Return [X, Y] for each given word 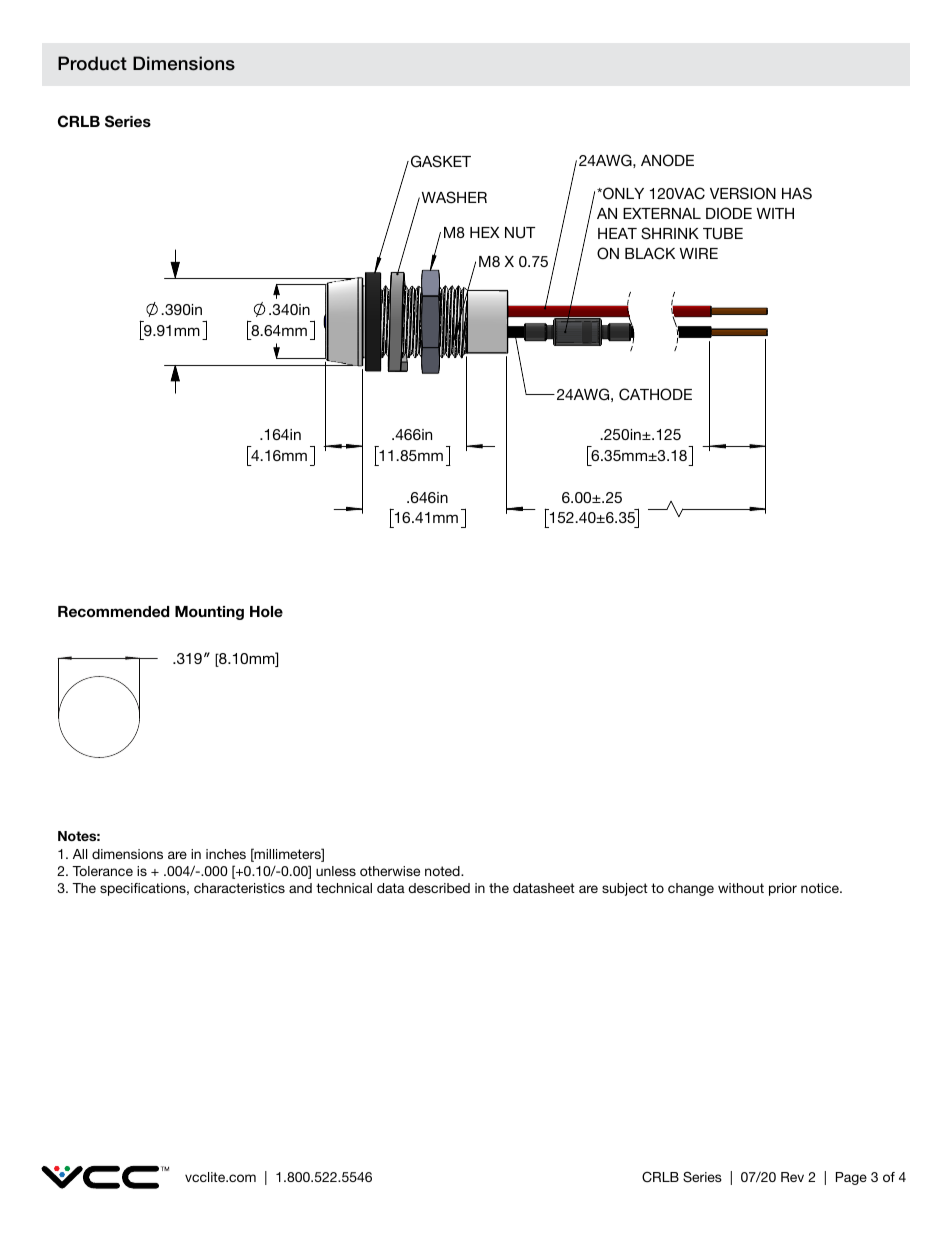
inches [226, 854]
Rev [792, 1177]
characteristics [239, 888]
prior [783, 889]
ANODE [667, 160]
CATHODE [655, 394]
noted [443, 871]
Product [92, 63]
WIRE [699, 253]
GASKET [439, 161]
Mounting [209, 613]
